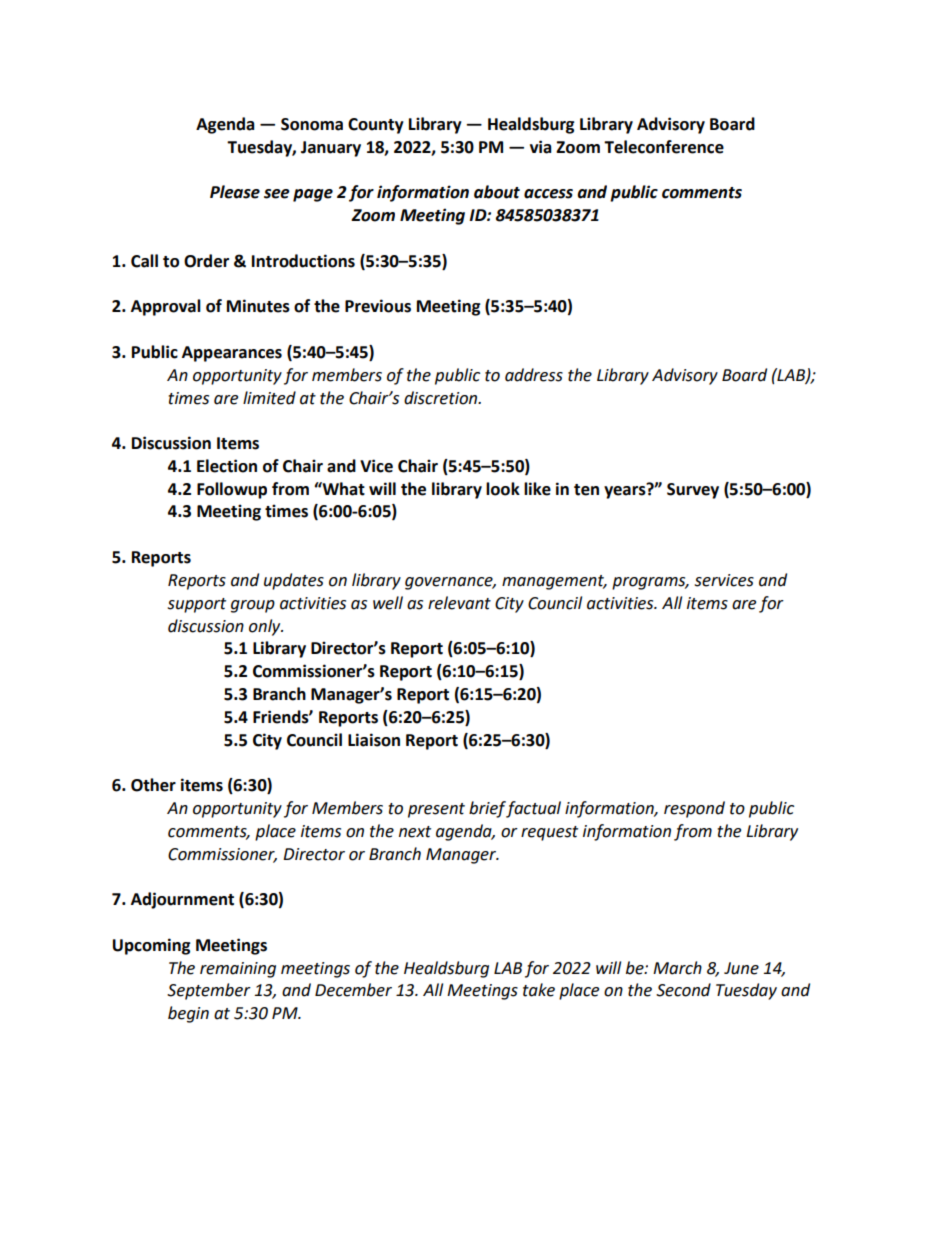 This screenshot has width=952, height=1233. I want to click on Survey, so click(693, 491).
